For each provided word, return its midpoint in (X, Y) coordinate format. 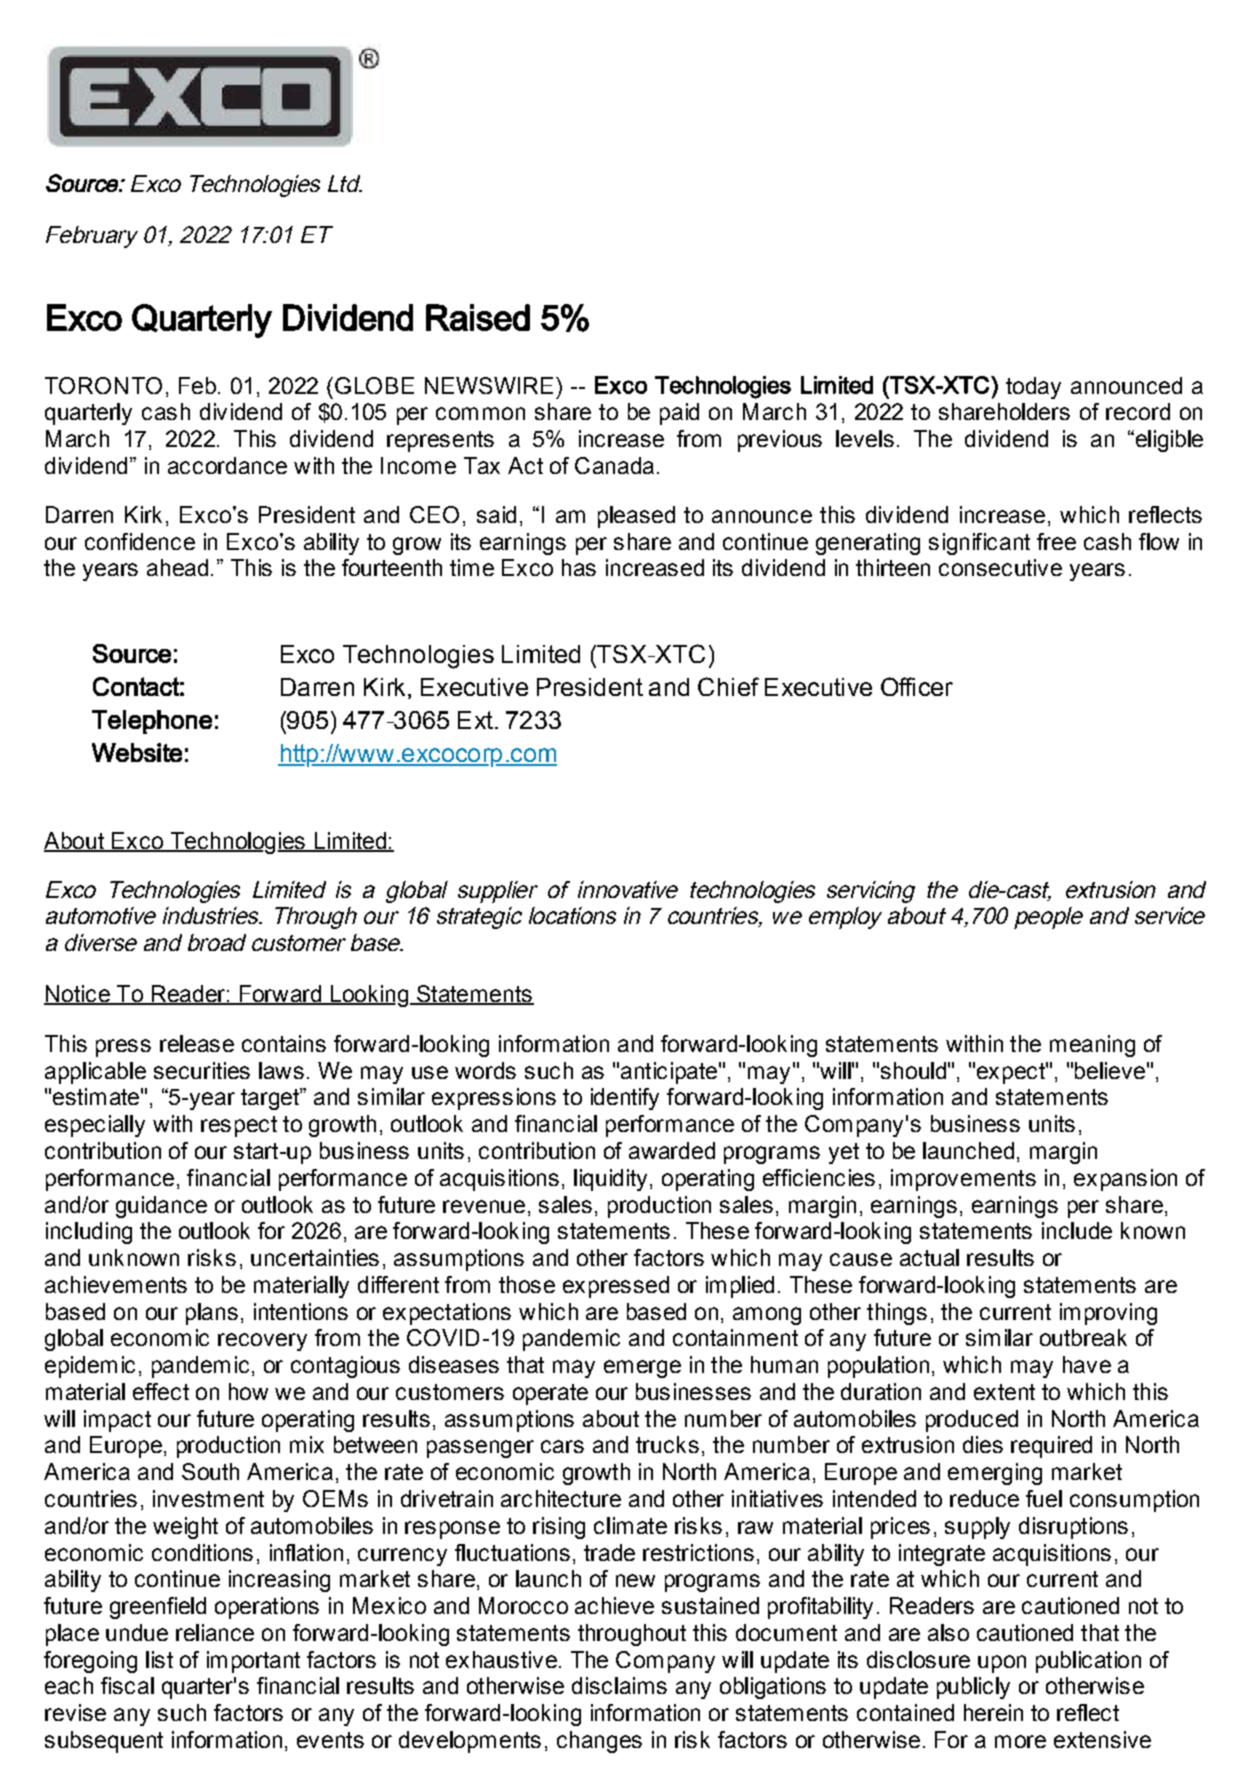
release (197, 1043)
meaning (1092, 1046)
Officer (917, 686)
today (1033, 388)
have (1087, 1364)
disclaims (619, 1685)
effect (161, 1391)
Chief (728, 686)
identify (625, 1099)
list (159, 1659)
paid (679, 414)
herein (993, 1712)
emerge (642, 1369)
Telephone (152, 722)
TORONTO (103, 385)
